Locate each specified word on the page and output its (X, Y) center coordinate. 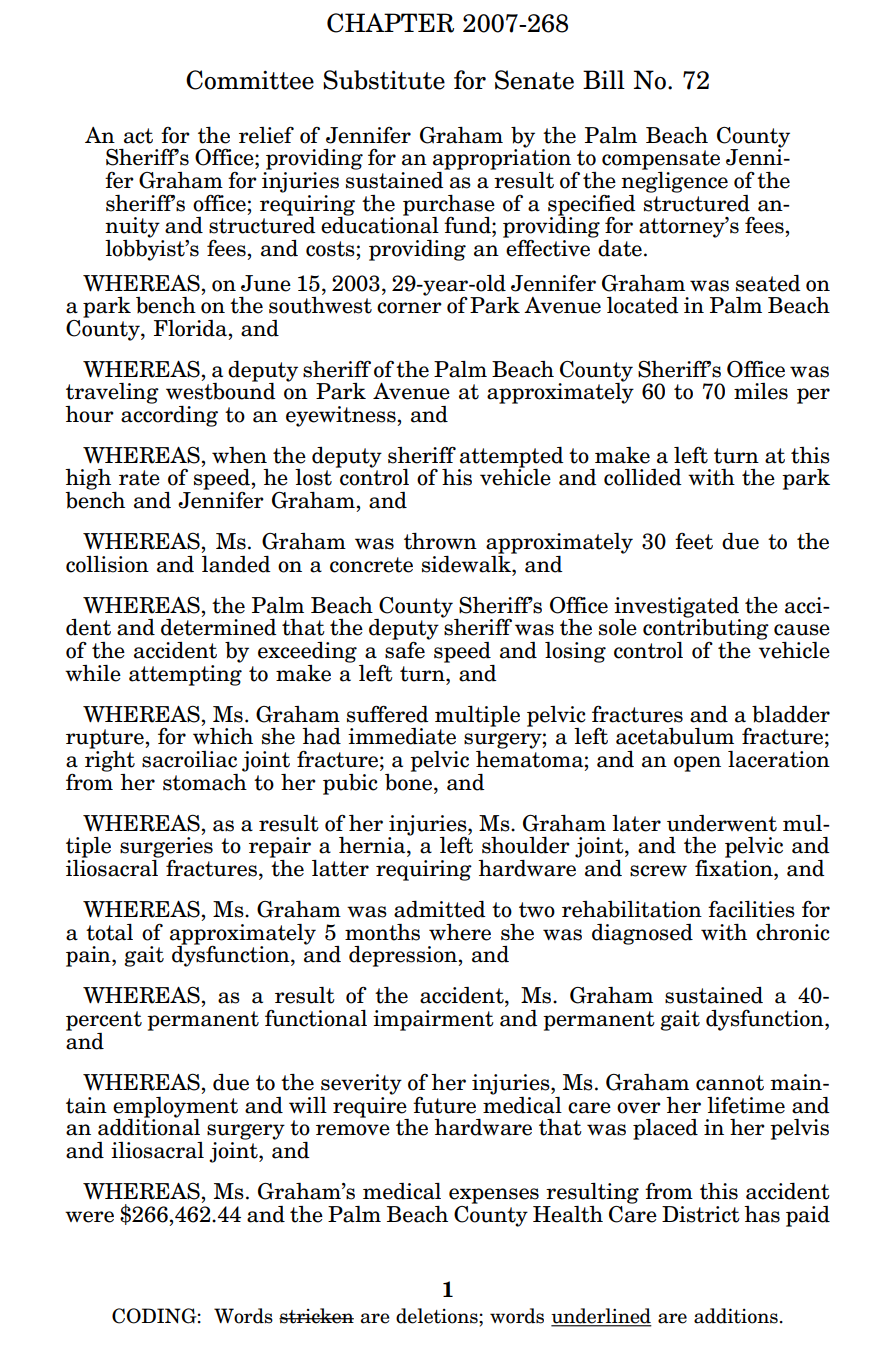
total (109, 932)
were (89, 1217)
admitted (440, 909)
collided (643, 477)
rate (139, 478)
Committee (250, 80)
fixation (735, 867)
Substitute (384, 80)
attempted (511, 458)
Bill (604, 79)
